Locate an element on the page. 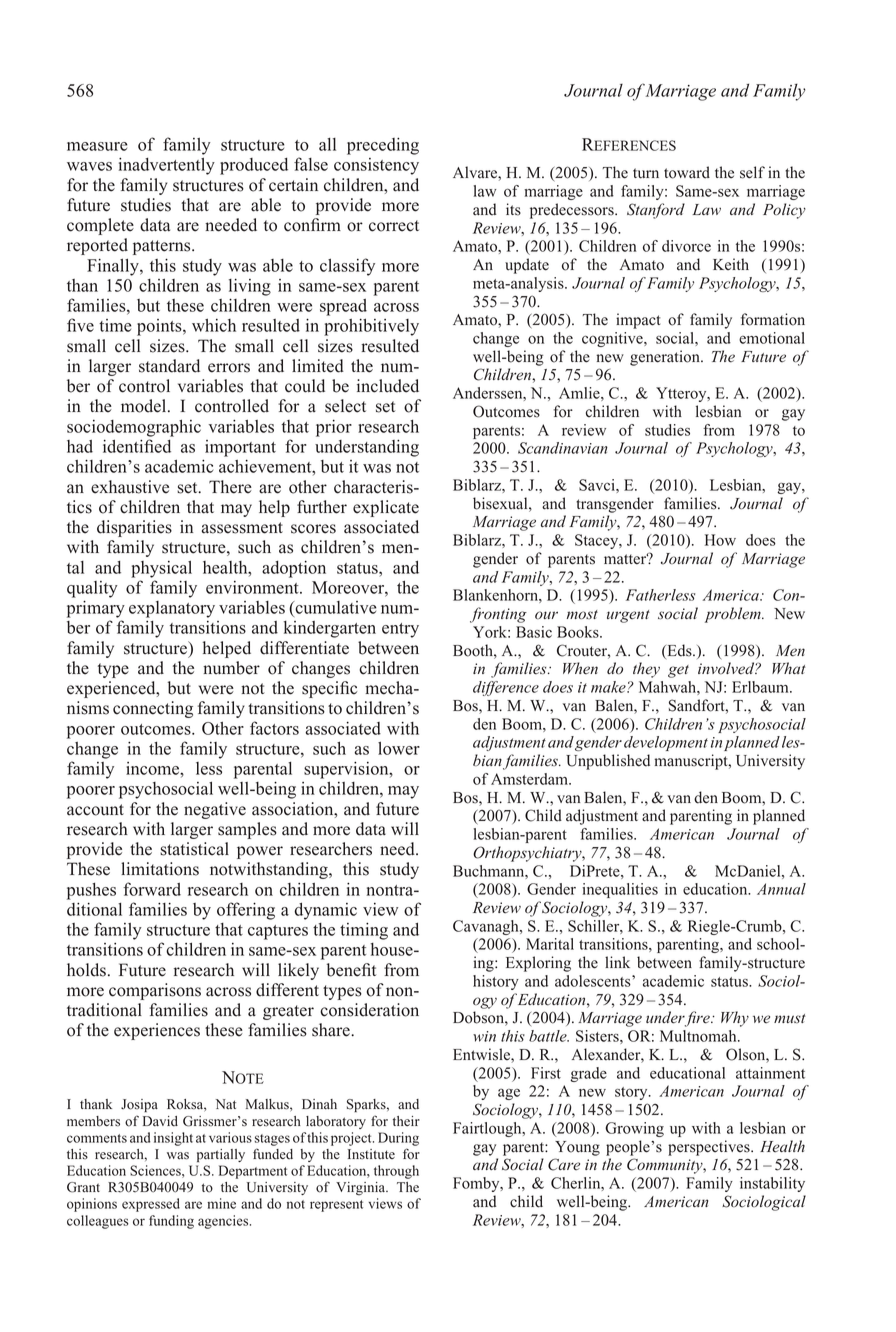 This document has height=1332, width=896. toward is located at coordinates (687, 172).
